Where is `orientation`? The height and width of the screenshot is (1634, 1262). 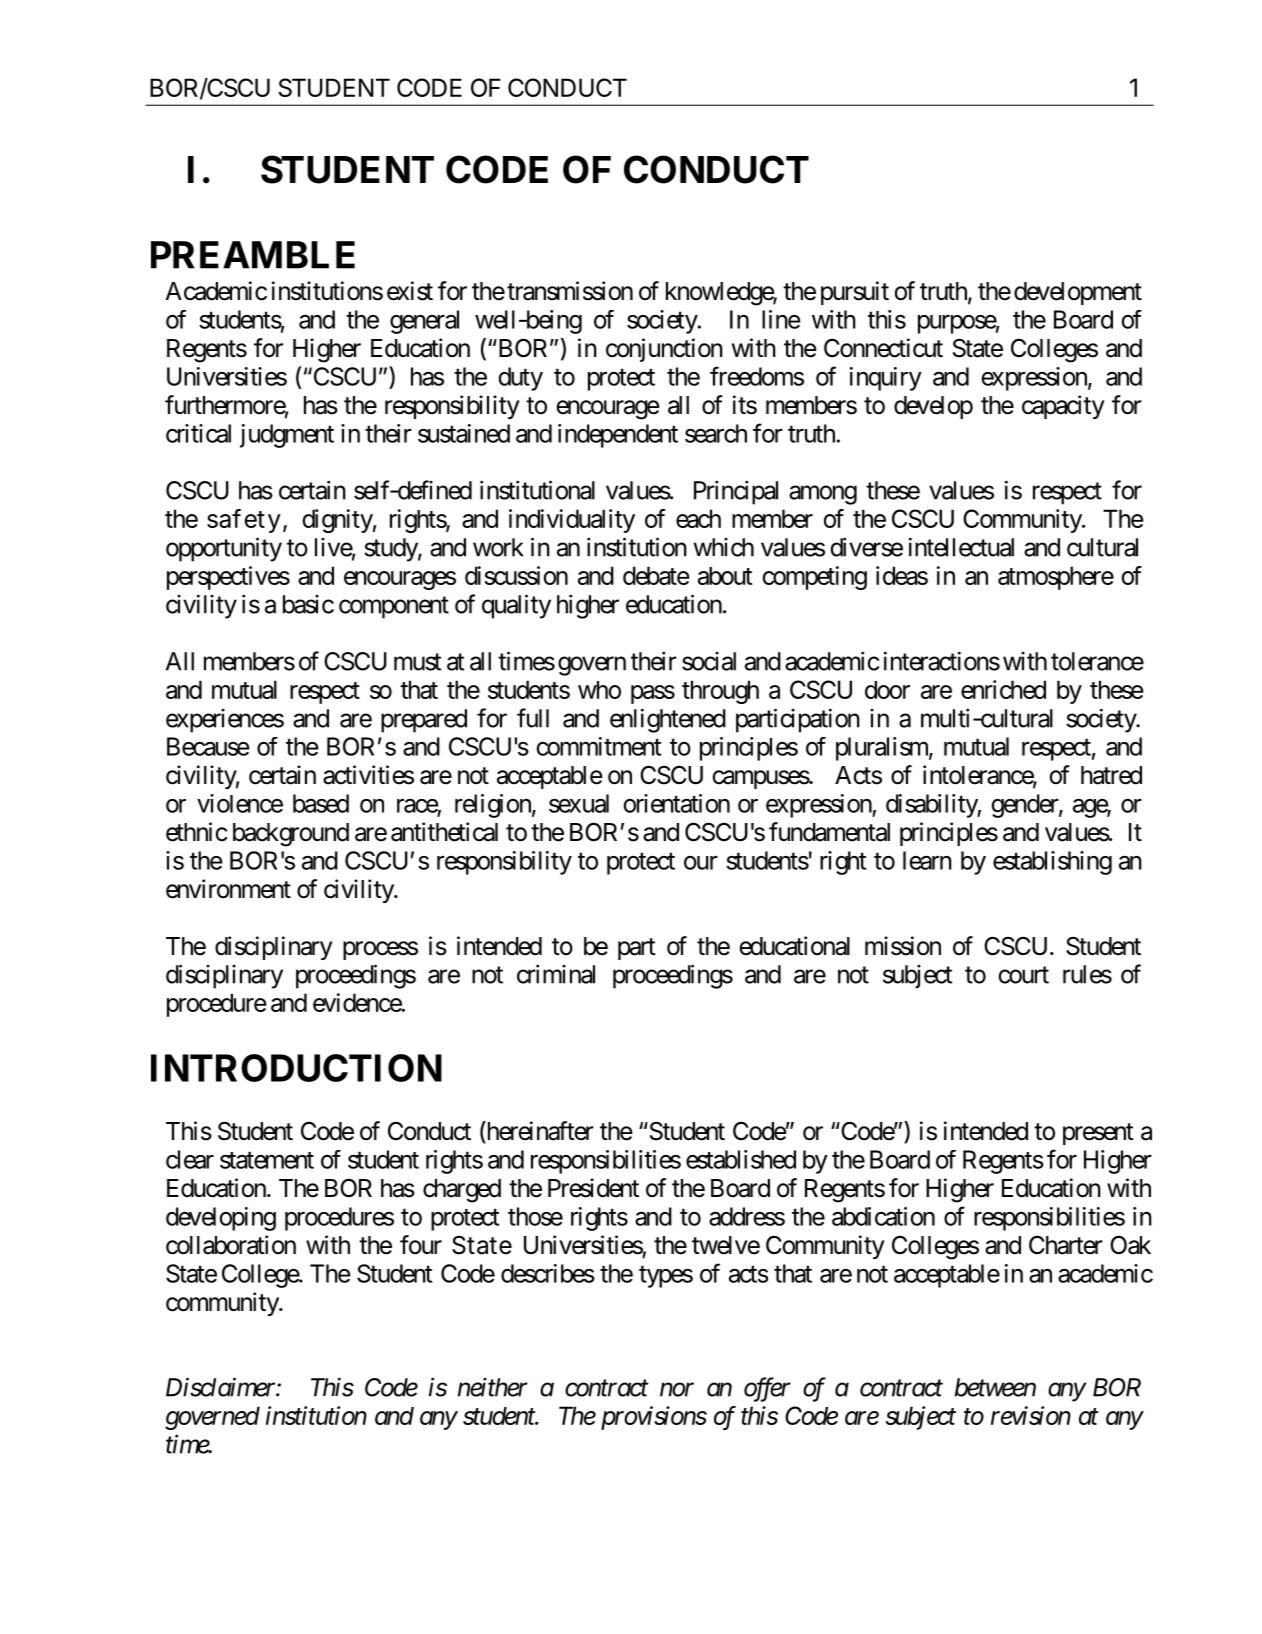
orientation is located at coordinates (676, 803).
